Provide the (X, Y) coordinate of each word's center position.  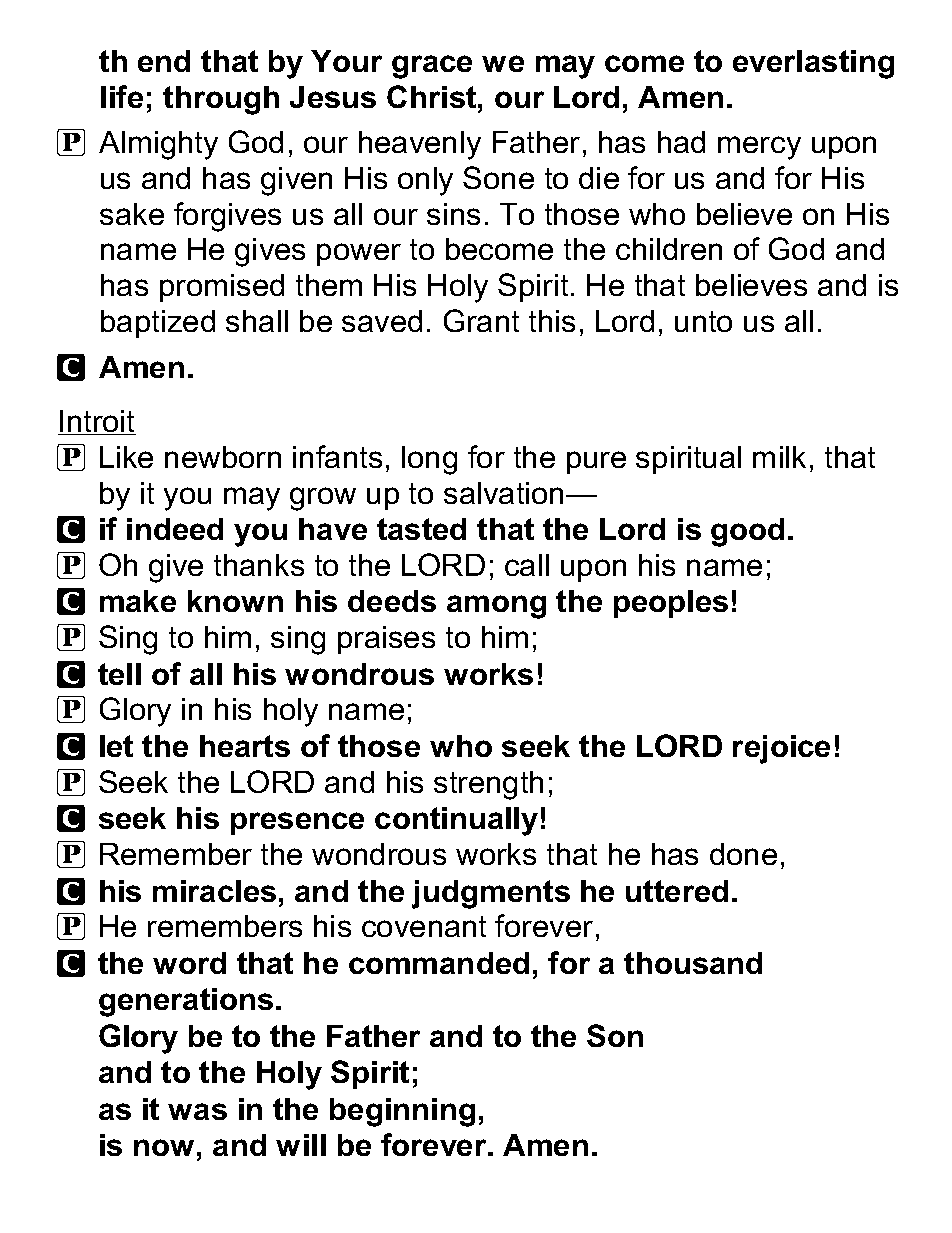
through (221, 100)
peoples (671, 604)
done (743, 854)
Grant (481, 320)
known (235, 601)
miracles (214, 891)
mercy (759, 148)
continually (456, 821)
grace (432, 67)
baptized (158, 324)
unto (703, 321)
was (197, 1111)
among (496, 607)
